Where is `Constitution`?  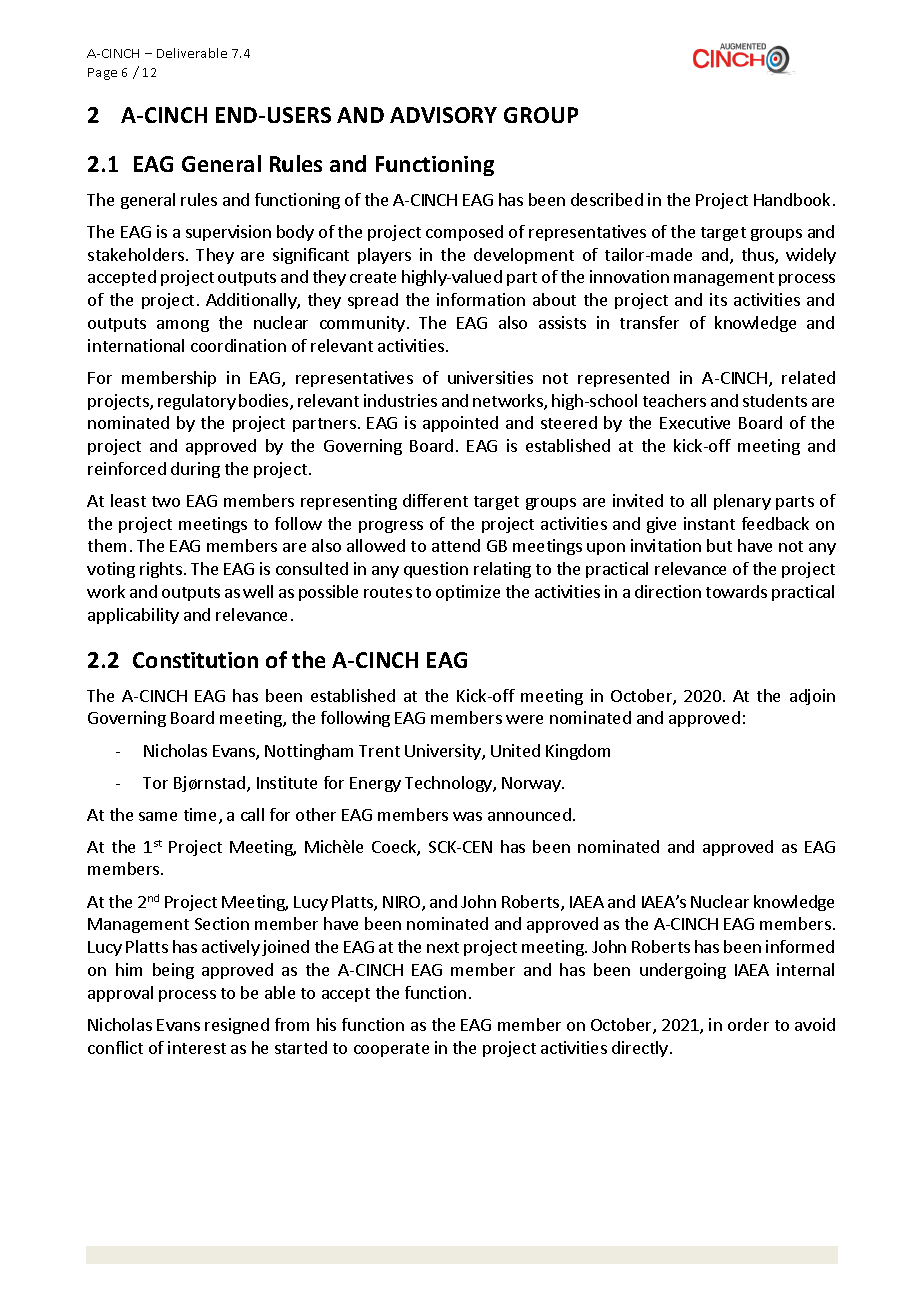
Constitution is located at coordinates (195, 660).
